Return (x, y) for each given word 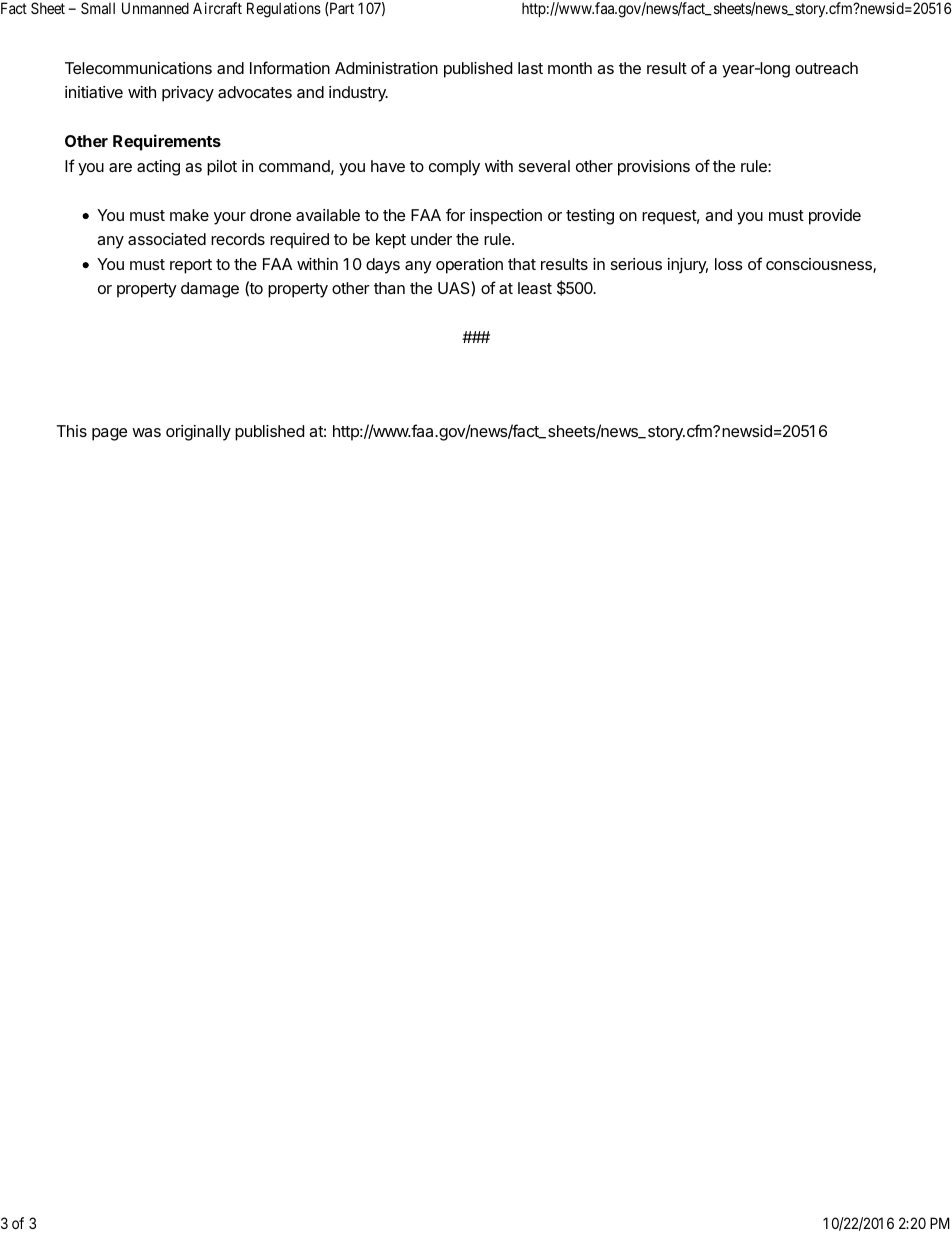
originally (198, 433)
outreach (826, 68)
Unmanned (155, 8)
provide (835, 217)
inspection (506, 217)
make (189, 215)
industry (358, 94)
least (535, 288)
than (389, 288)
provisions (654, 168)
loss (729, 264)
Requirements (167, 142)
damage (210, 290)
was (146, 432)
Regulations (284, 10)
